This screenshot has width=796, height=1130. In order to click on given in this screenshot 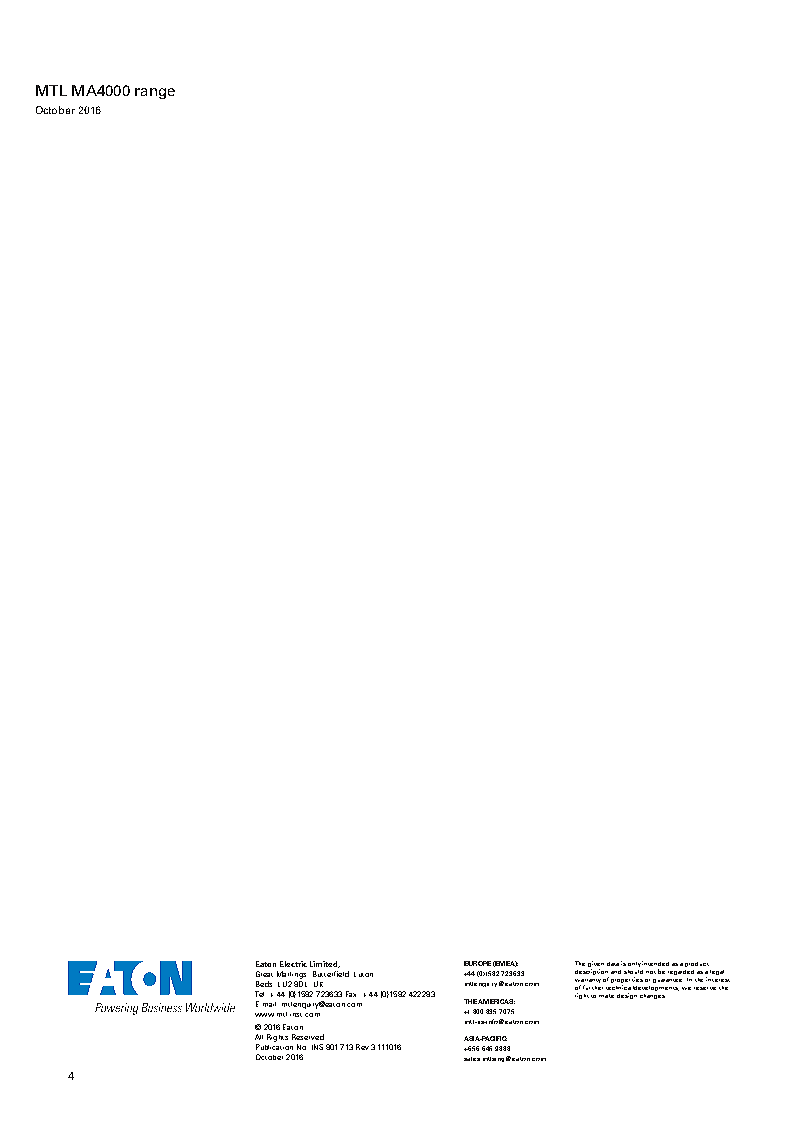, I will do `click(596, 965)`.
